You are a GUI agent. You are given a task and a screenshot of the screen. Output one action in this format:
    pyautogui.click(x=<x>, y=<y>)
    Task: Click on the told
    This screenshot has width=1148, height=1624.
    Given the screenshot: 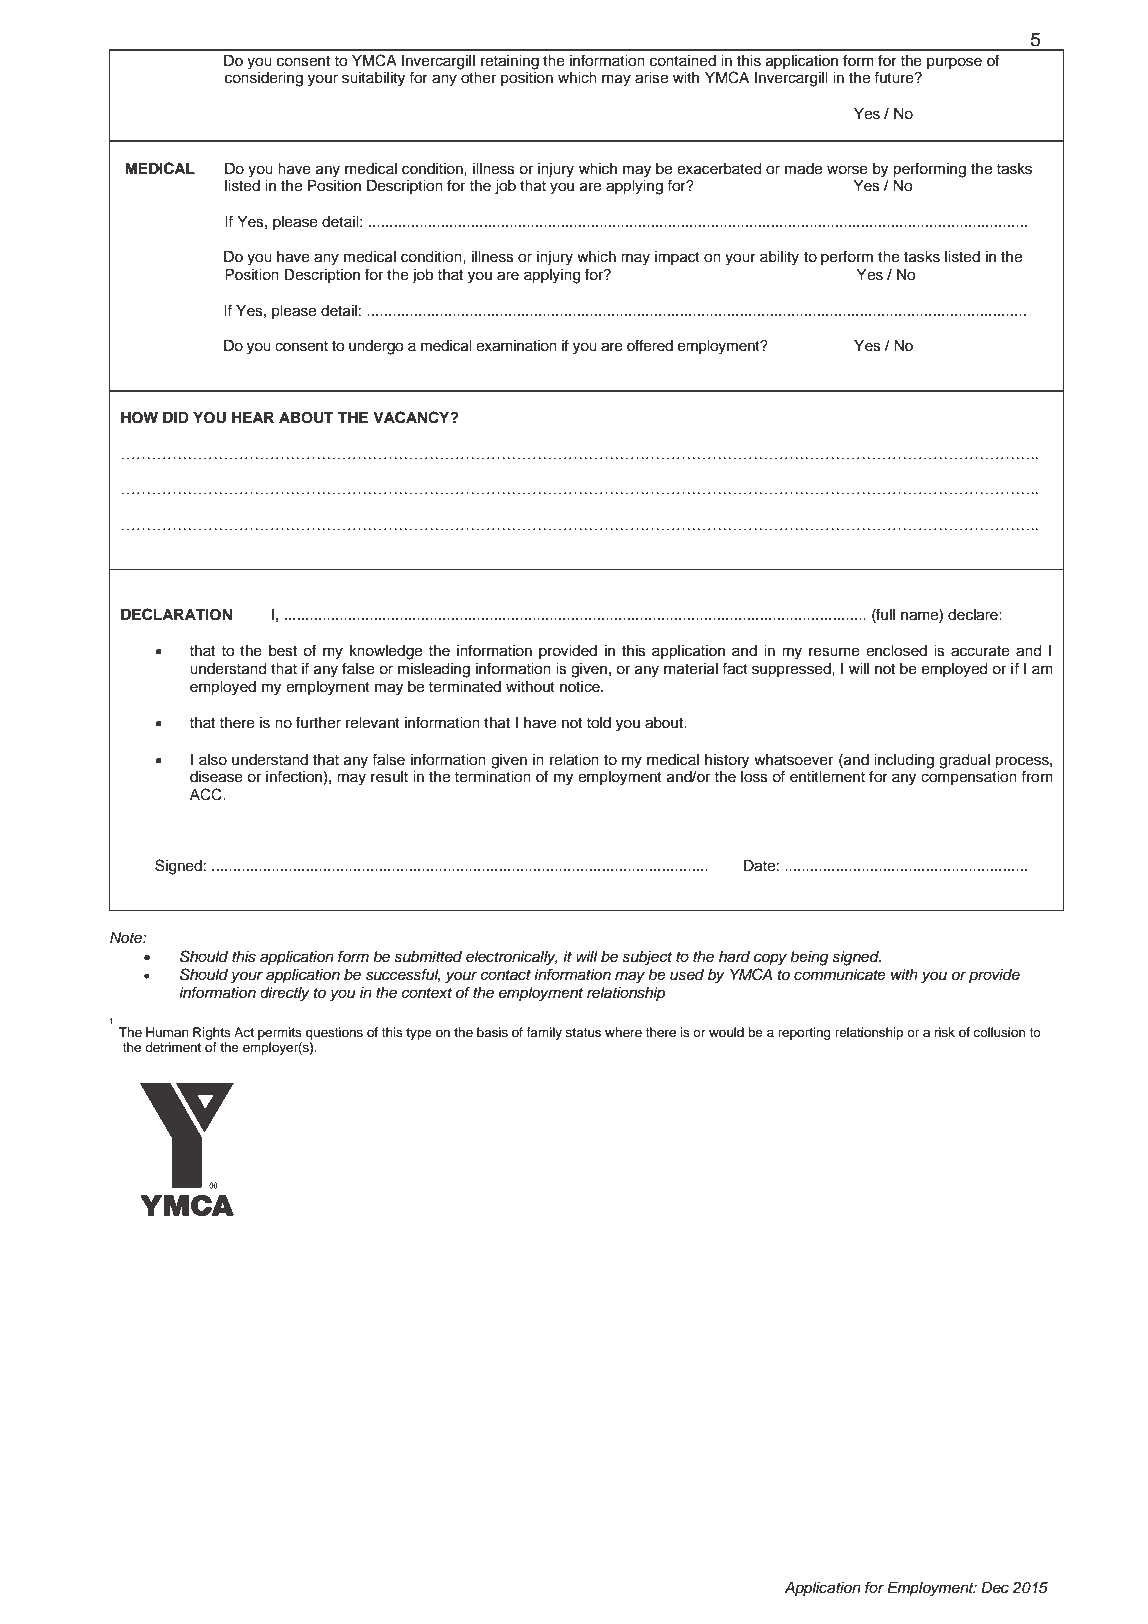 What is the action you would take?
    pyautogui.click(x=598, y=723)
